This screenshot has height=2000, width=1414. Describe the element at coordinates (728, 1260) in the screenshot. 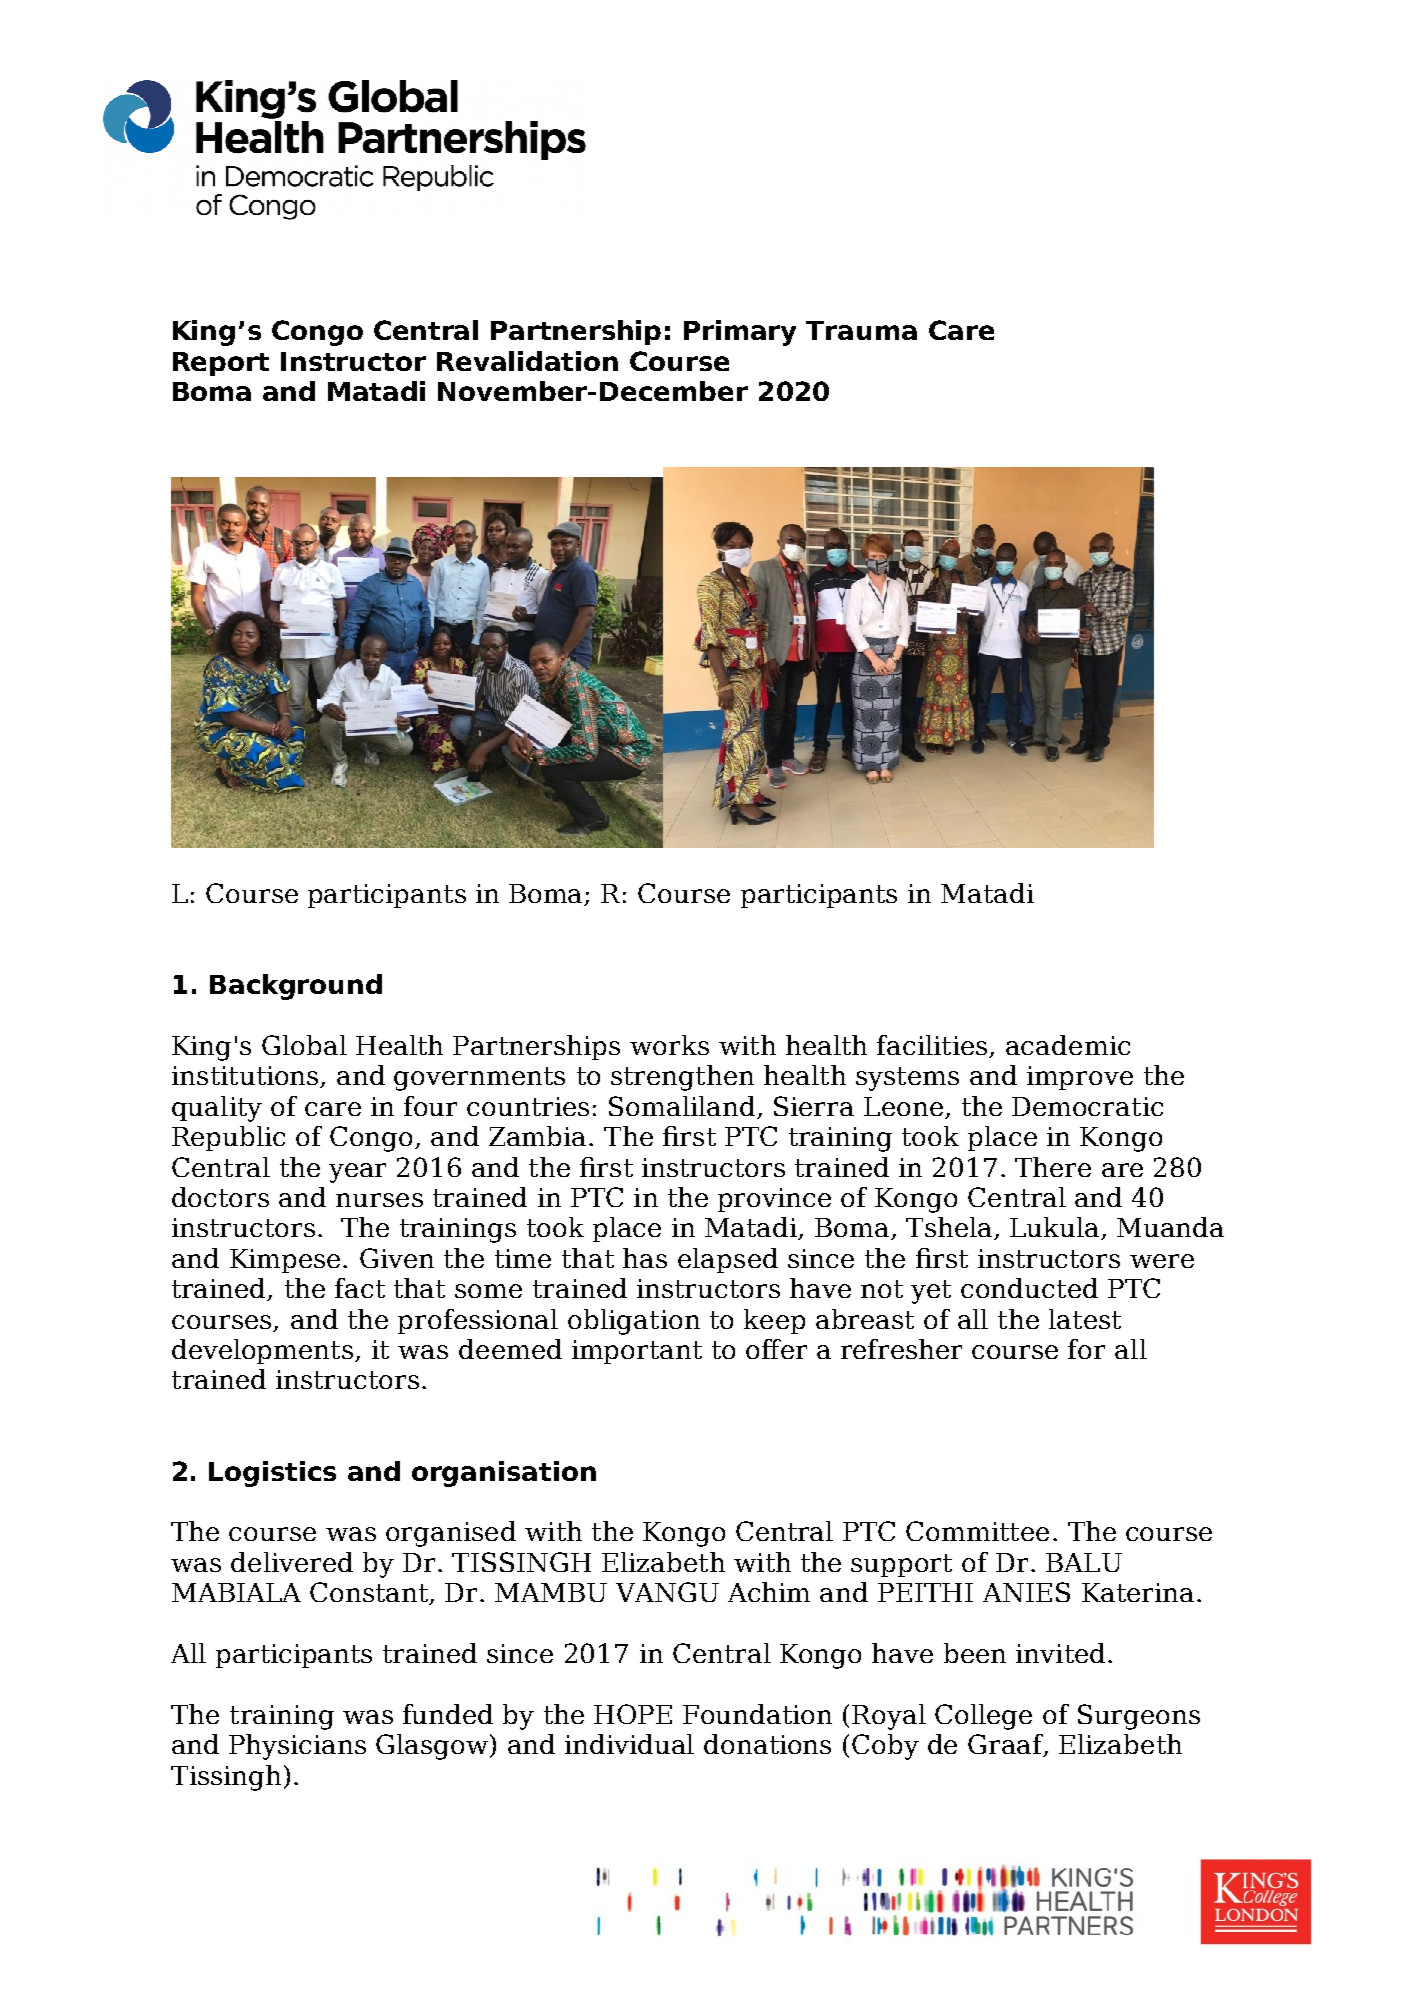

I see `elapsed` at that location.
